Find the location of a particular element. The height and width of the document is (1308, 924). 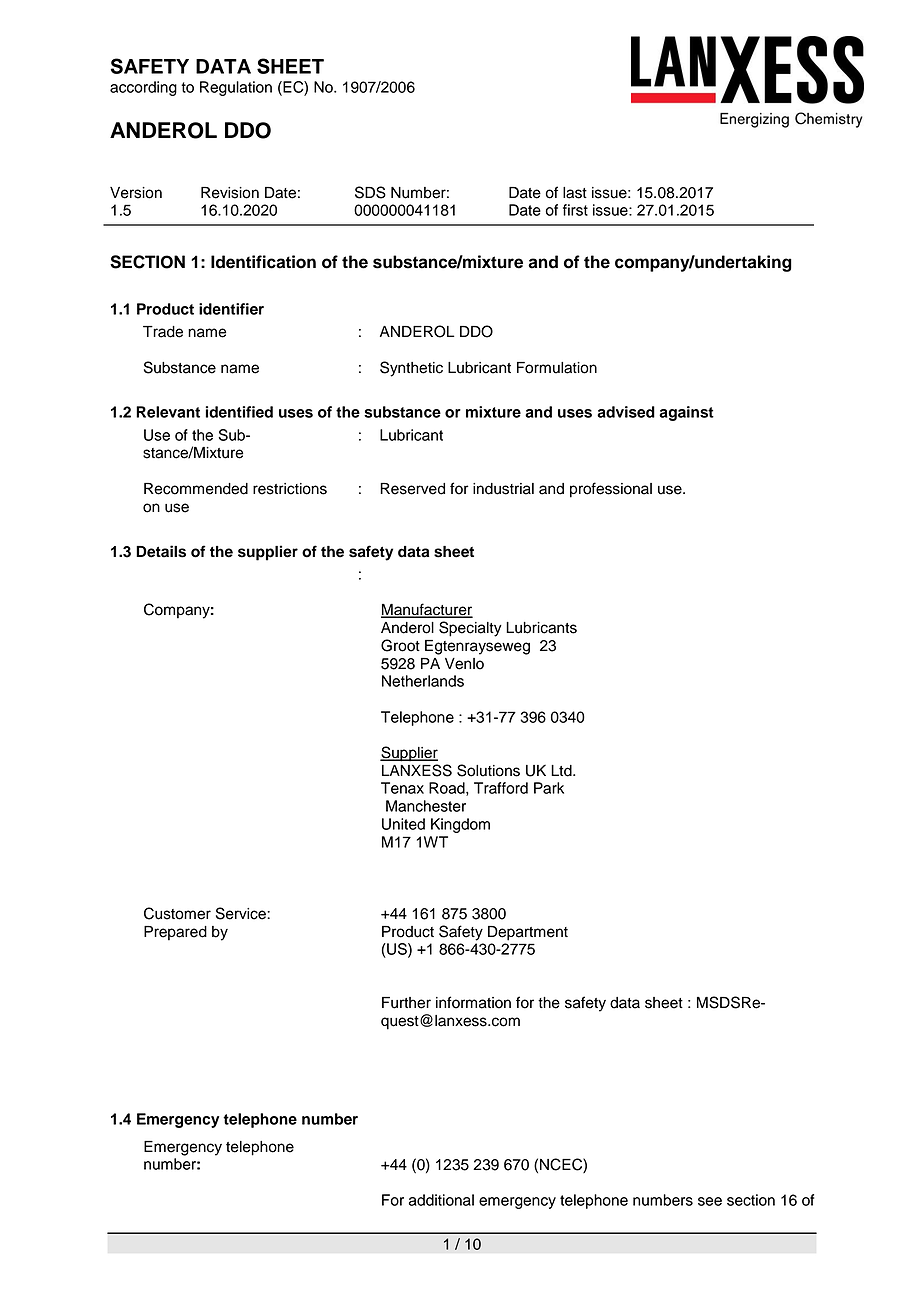

Customer is located at coordinates (177, 913).
